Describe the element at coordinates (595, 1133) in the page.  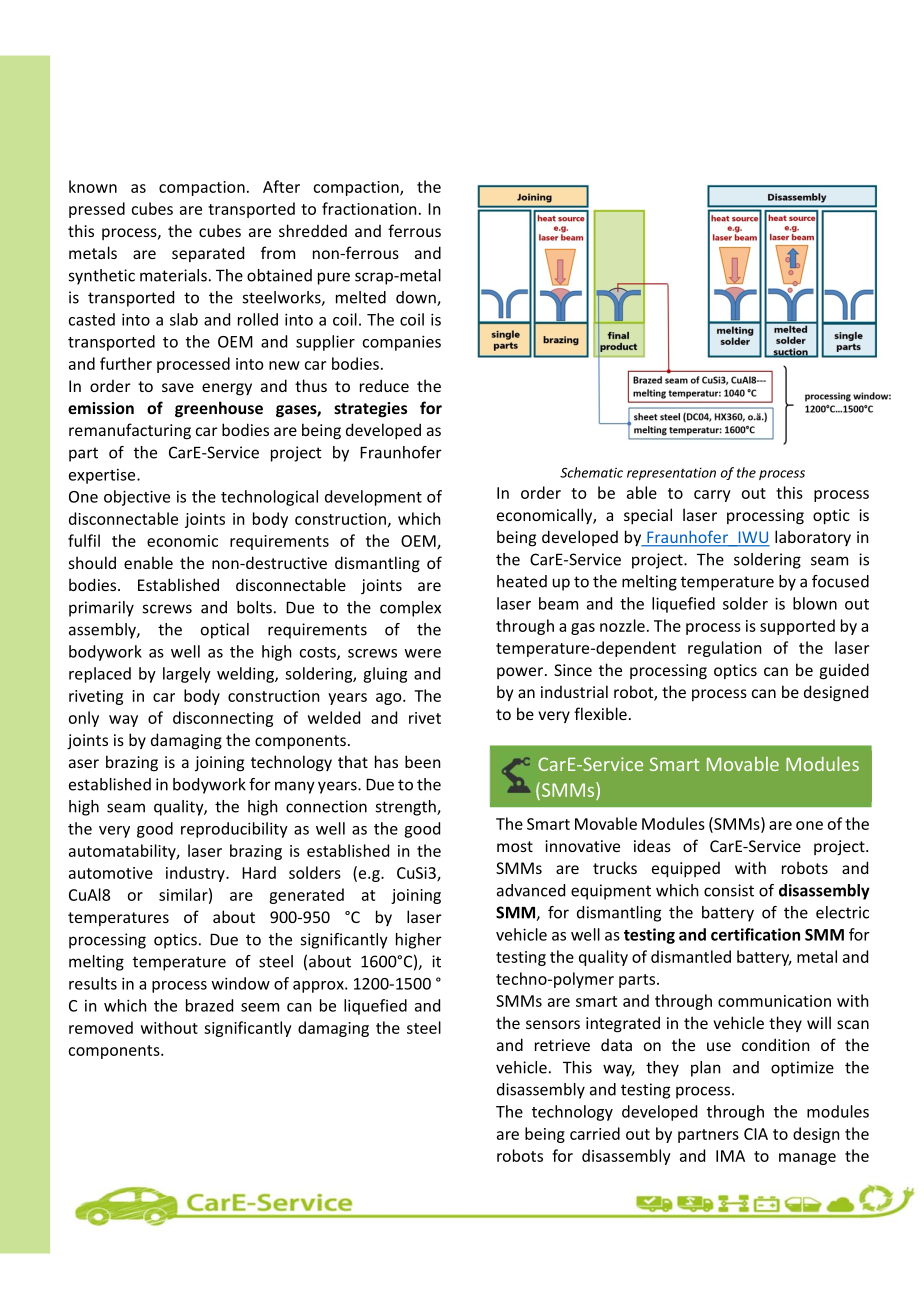
I see `carried` at that location.
